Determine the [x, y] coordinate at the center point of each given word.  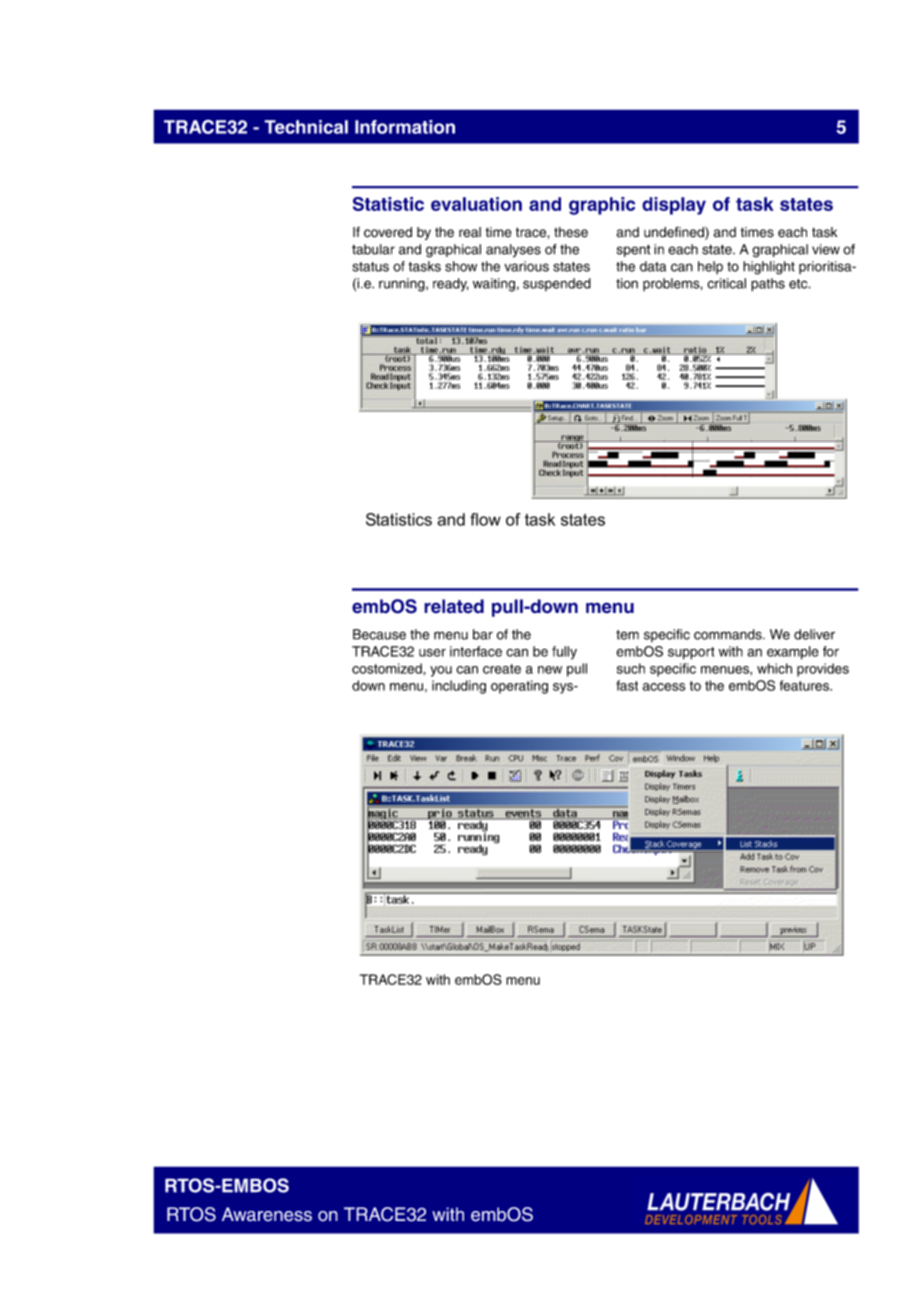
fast [627, 685]
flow [485, 519]
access [663, 687]
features [805, 685]
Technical [306, 127]
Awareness [267, 1214]
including [459, 687]
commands [729, 634]
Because [379, 634]
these [571, 232]
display [674, 206]
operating [519, 687]
